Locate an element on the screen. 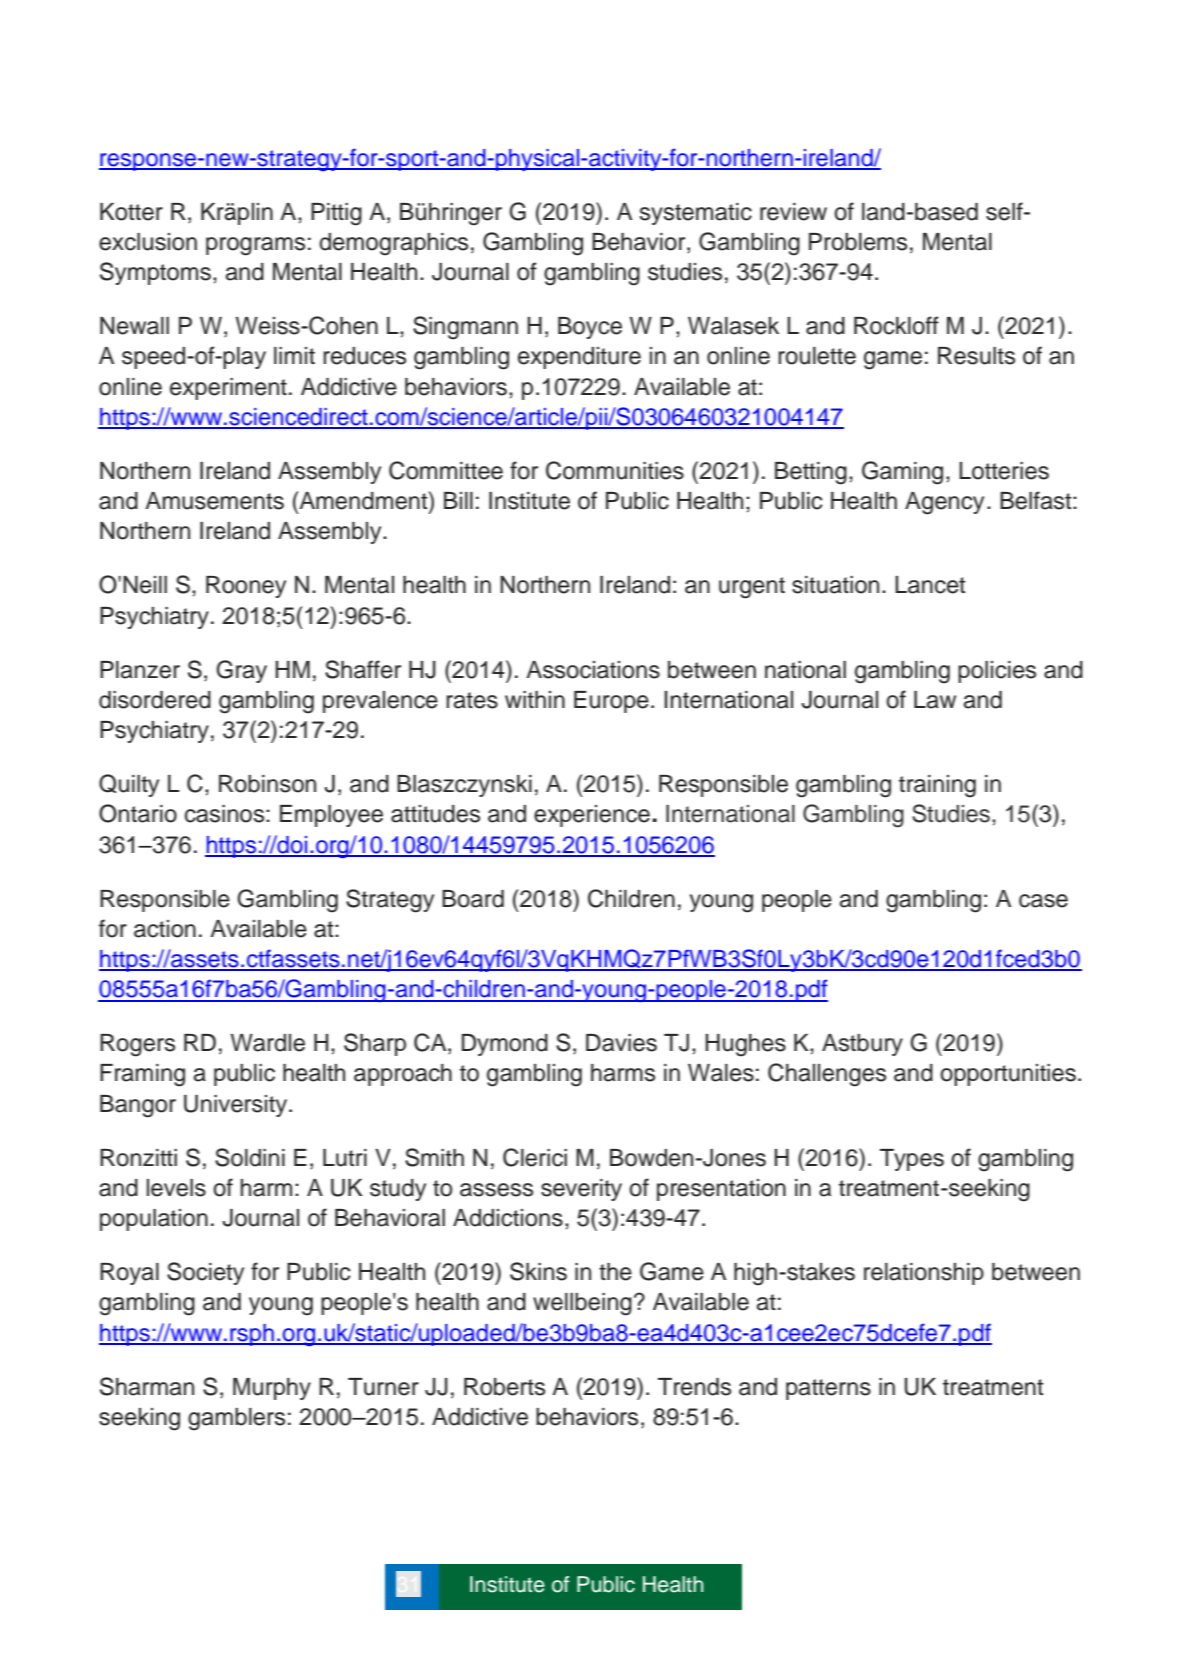 The image size is (1184, 1675). Boyce is located at coordinates (590, 328).
